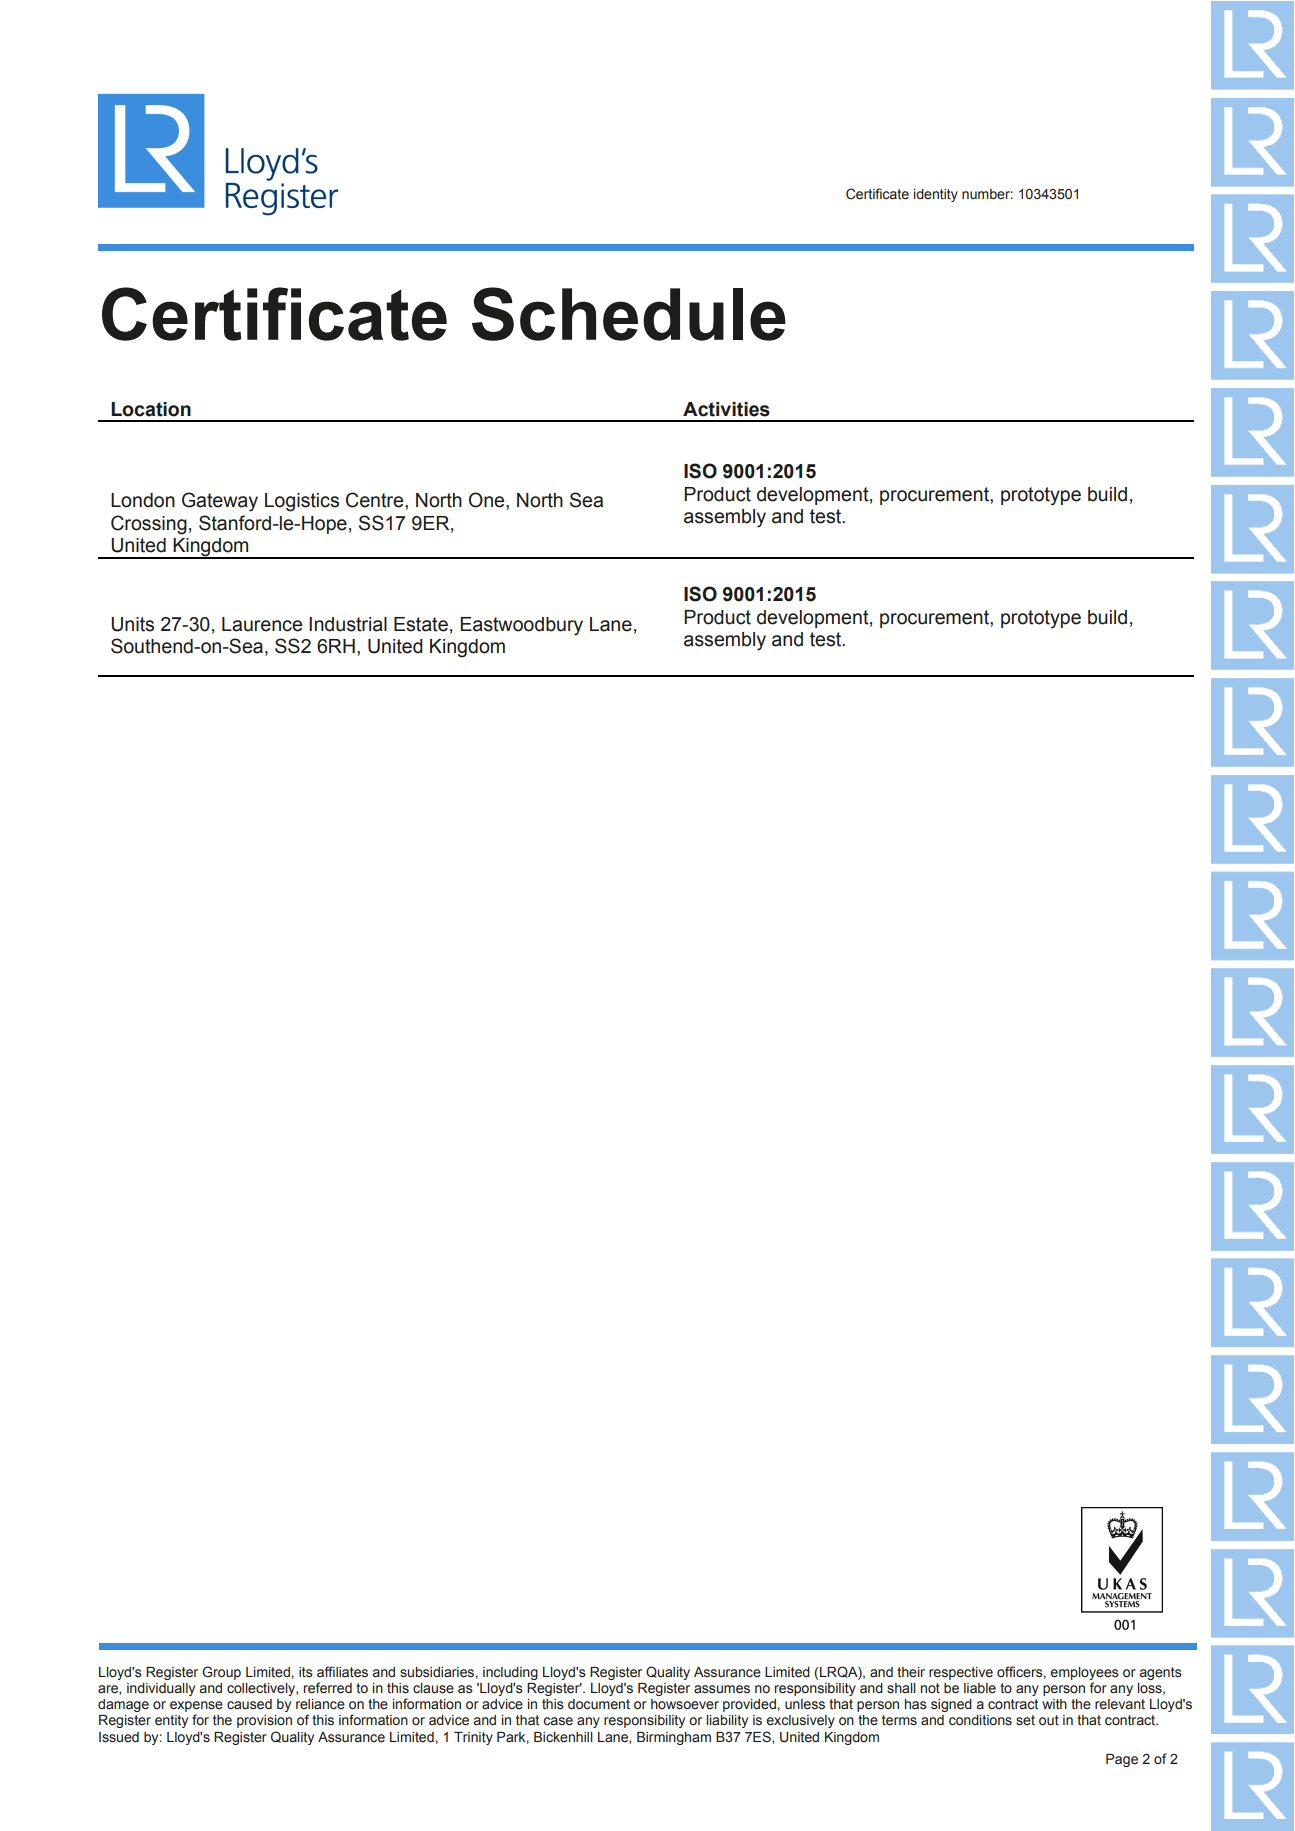  Describe the element at coordinates (629, 314) in the screenshot. I see `Schedule` at that location.
